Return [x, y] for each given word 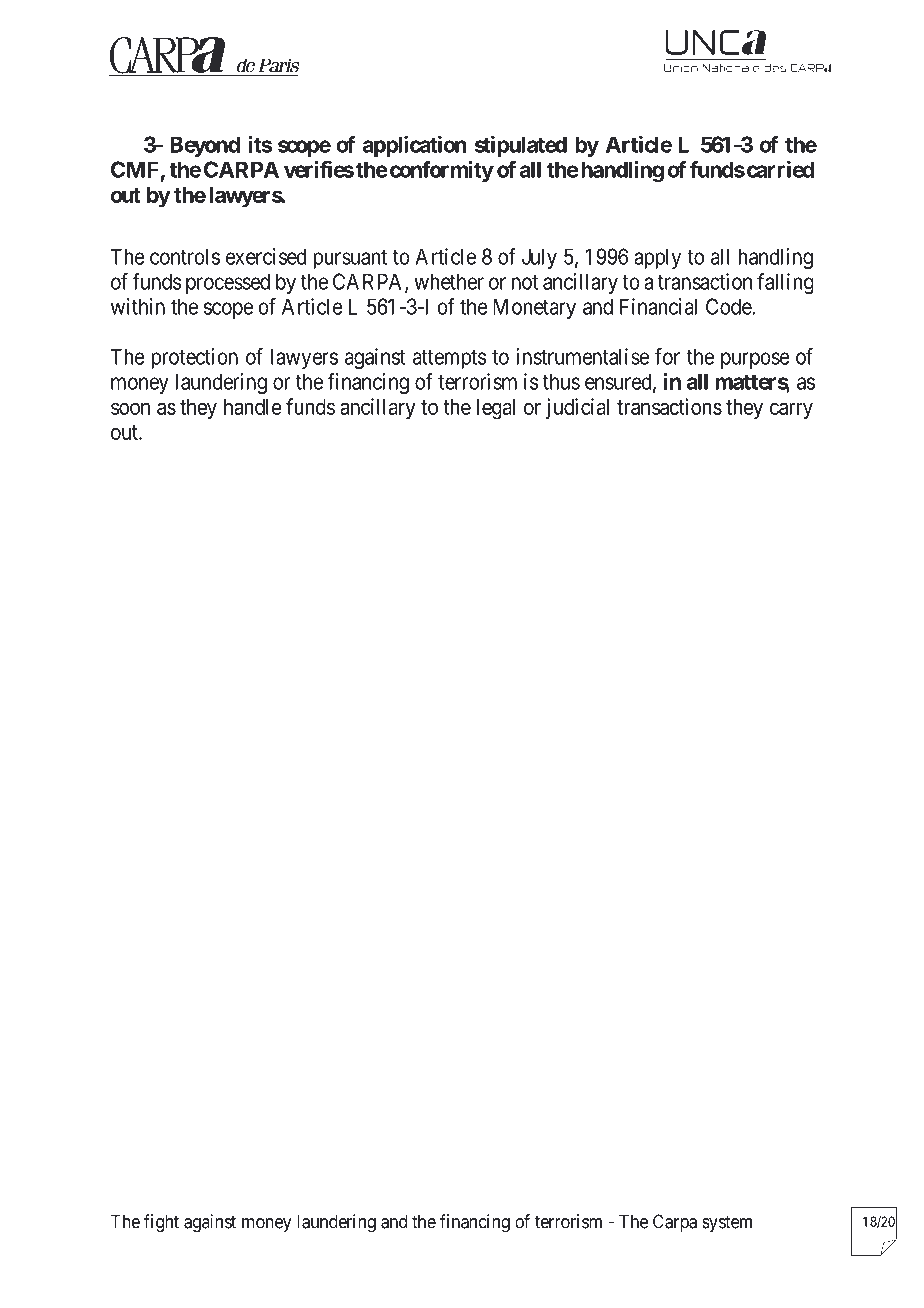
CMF [134, 169]
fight [161, 1223]
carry [791, 411]
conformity [440, 171]
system [727, 1223]
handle [253, 407]
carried [779, 169]
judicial [577, 408]
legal [496, 409]
